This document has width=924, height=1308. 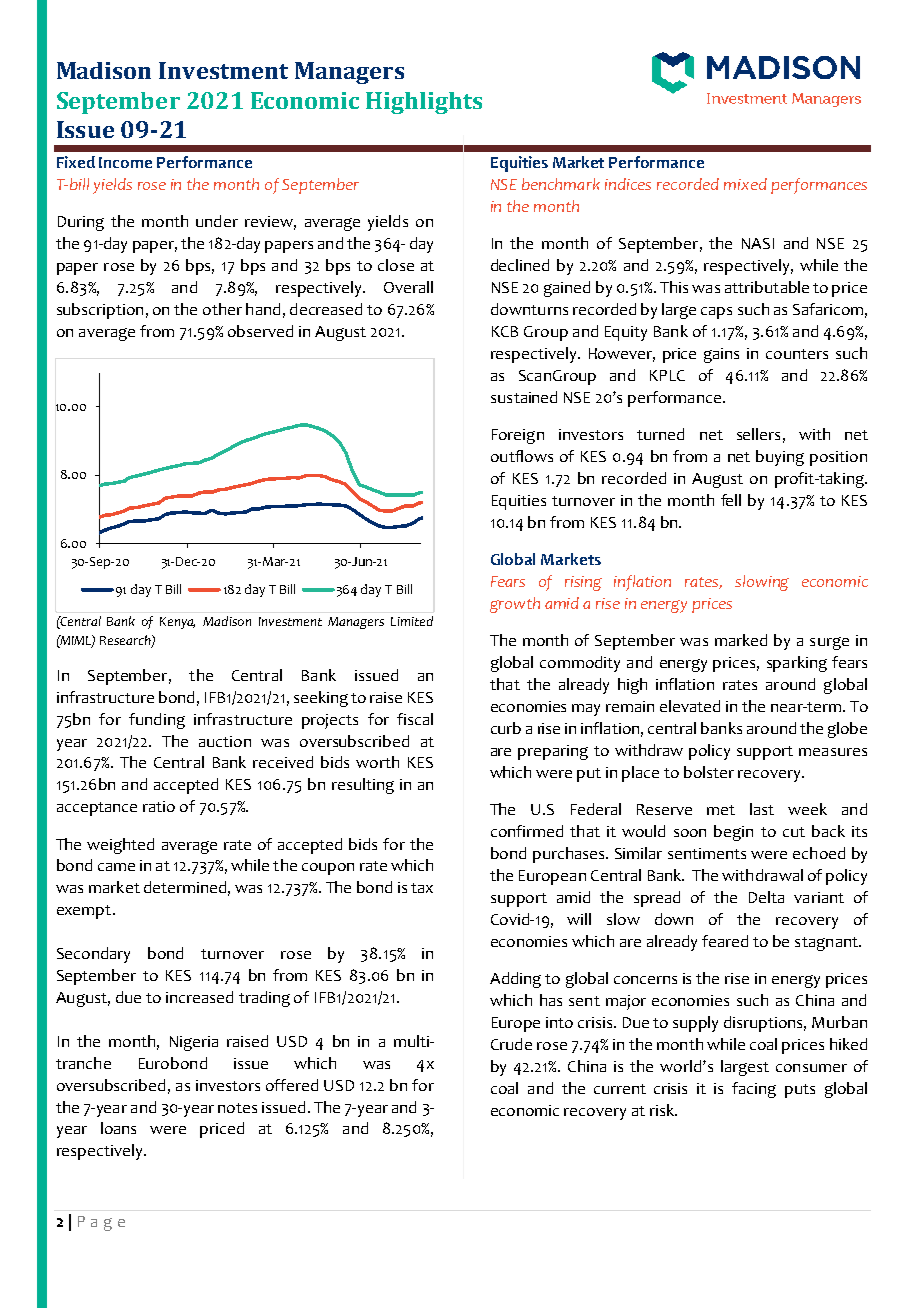 What do you see at coordinates (731, 500) in the document?
I see `fell` at bounding box center [731, 500].
